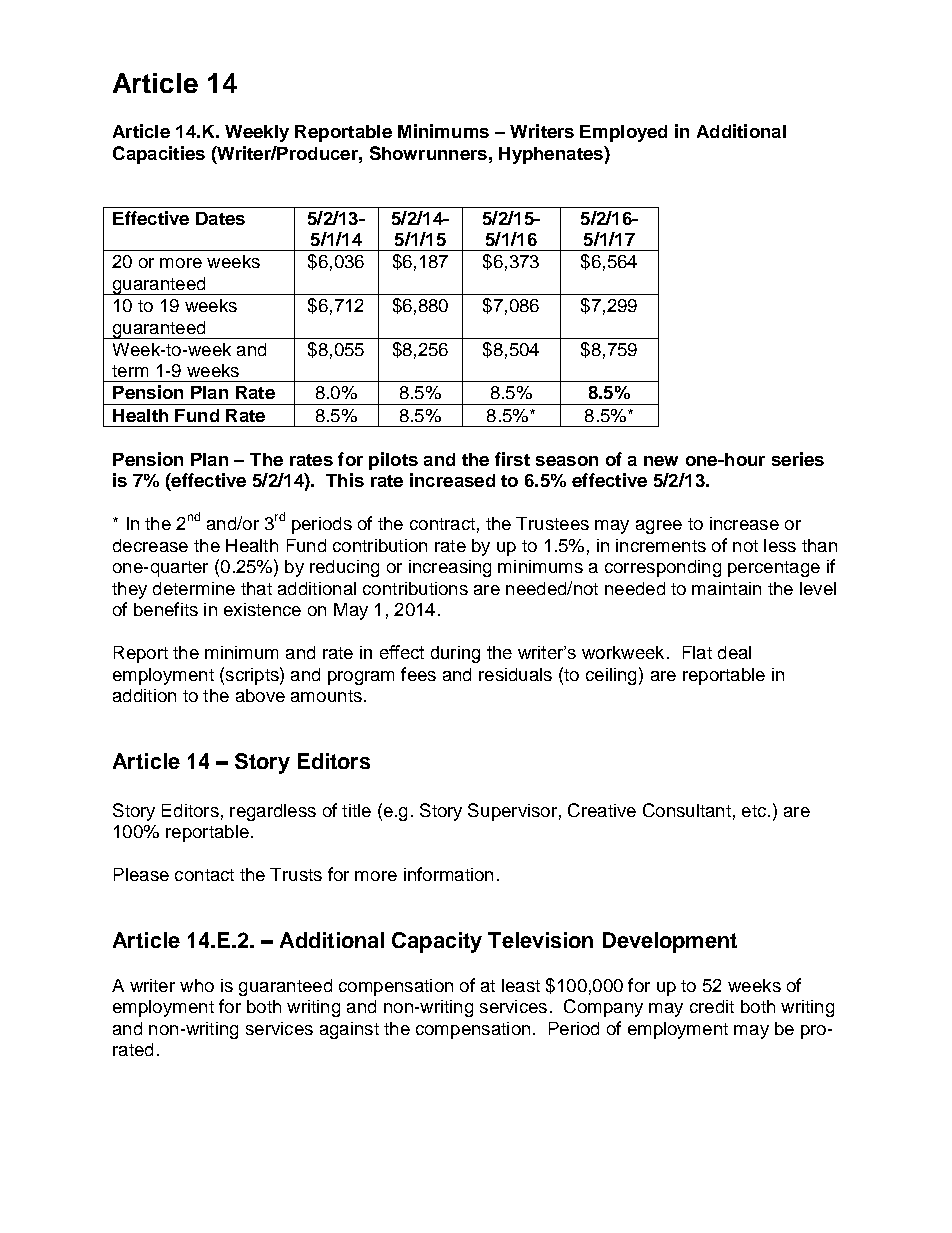 Image resolution: width=952 pixels, height=1233 pixels. Describe the element at coordinates (521, 985) in the page. I see `least` at that location.
